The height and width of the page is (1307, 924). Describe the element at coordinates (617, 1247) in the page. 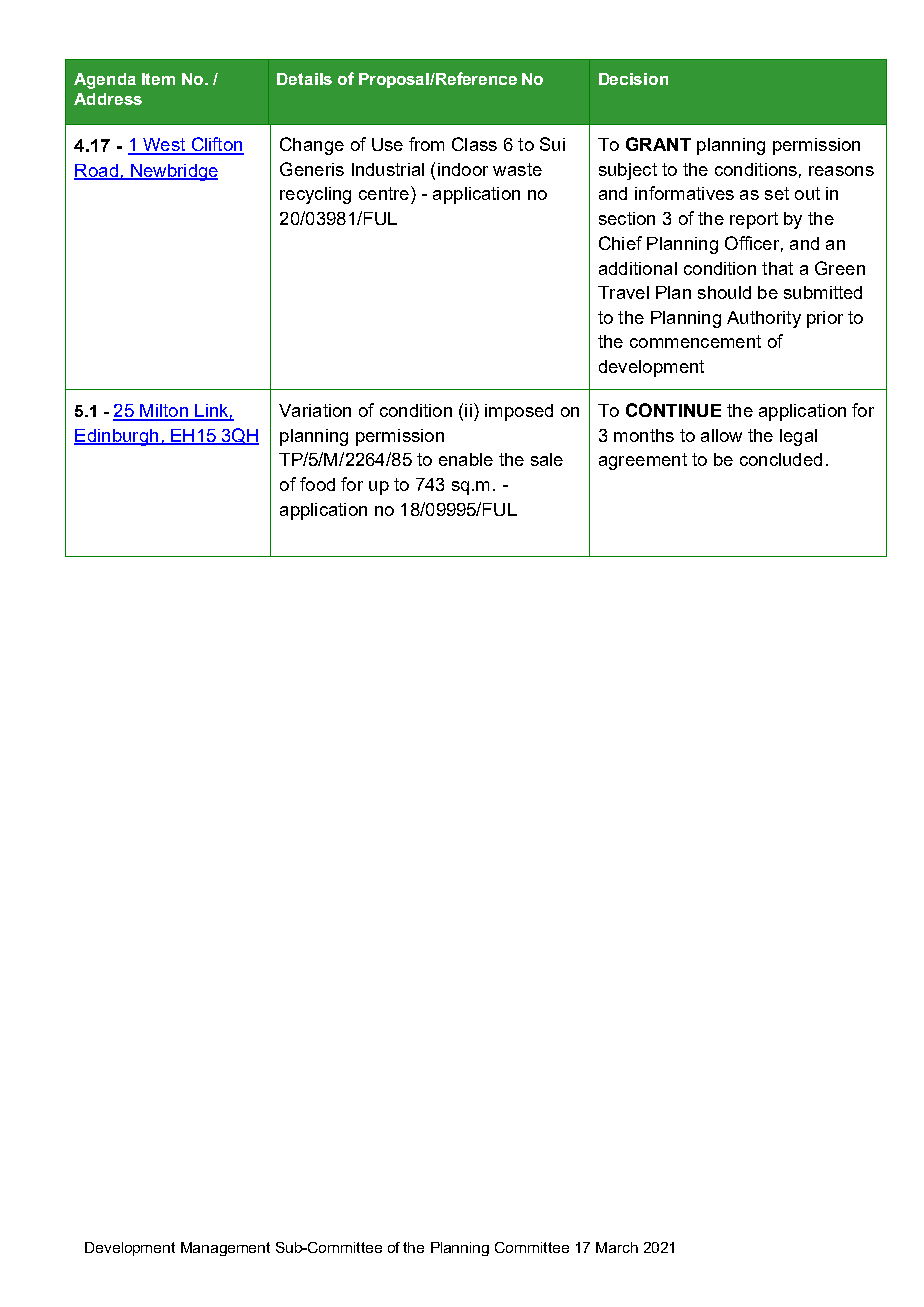

I see `March` at that location.
